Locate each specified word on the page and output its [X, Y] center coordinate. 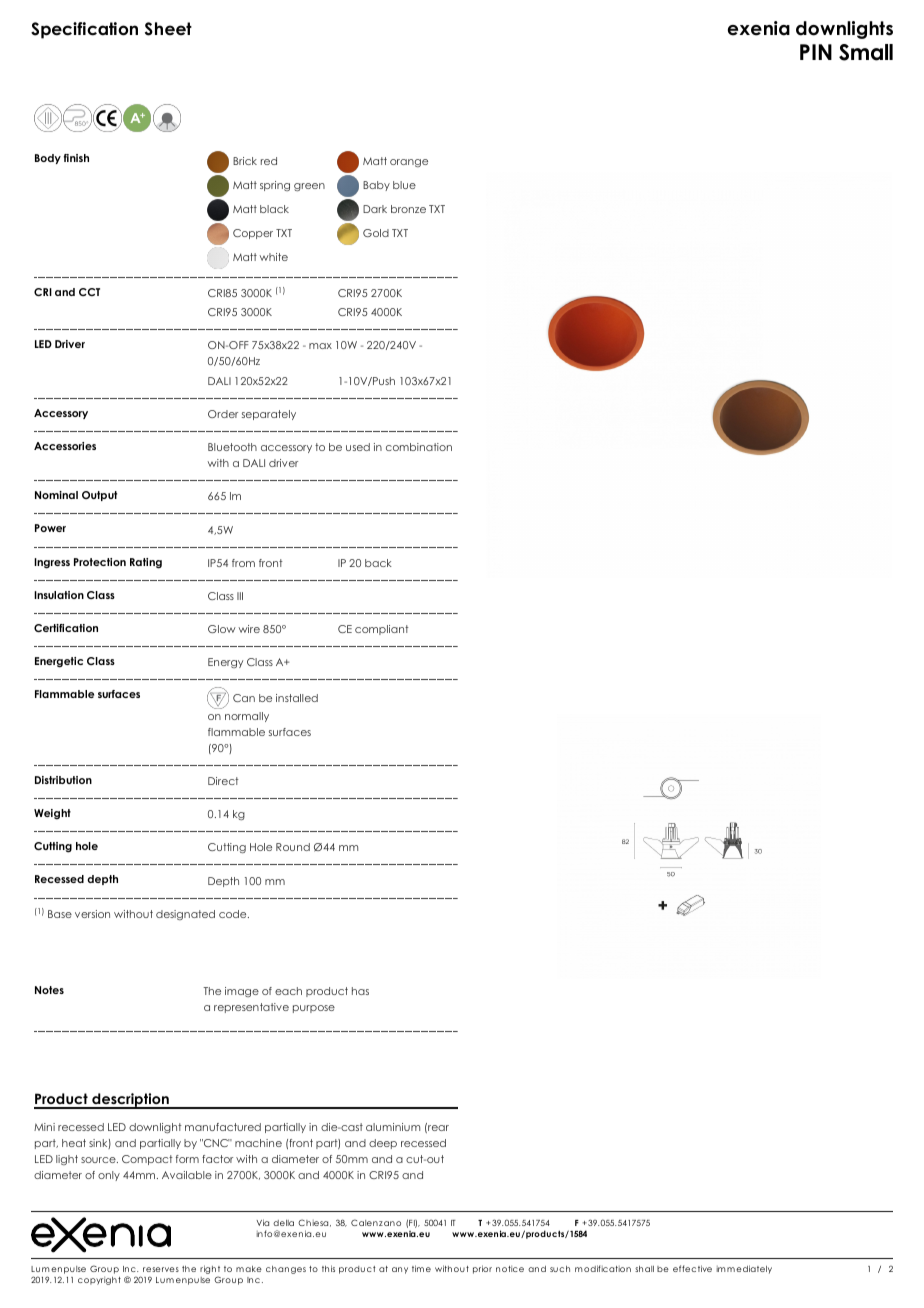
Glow [222, 629]
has [360, 991]
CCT [89, 292]
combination [419, 447]
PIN [816, 52]
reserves [161, 1269]
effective [692, 1268]
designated [185, 915]
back [378, 563]
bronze [408, 209]
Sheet [168, 29]
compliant [382, 630]
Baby [376, 186]
